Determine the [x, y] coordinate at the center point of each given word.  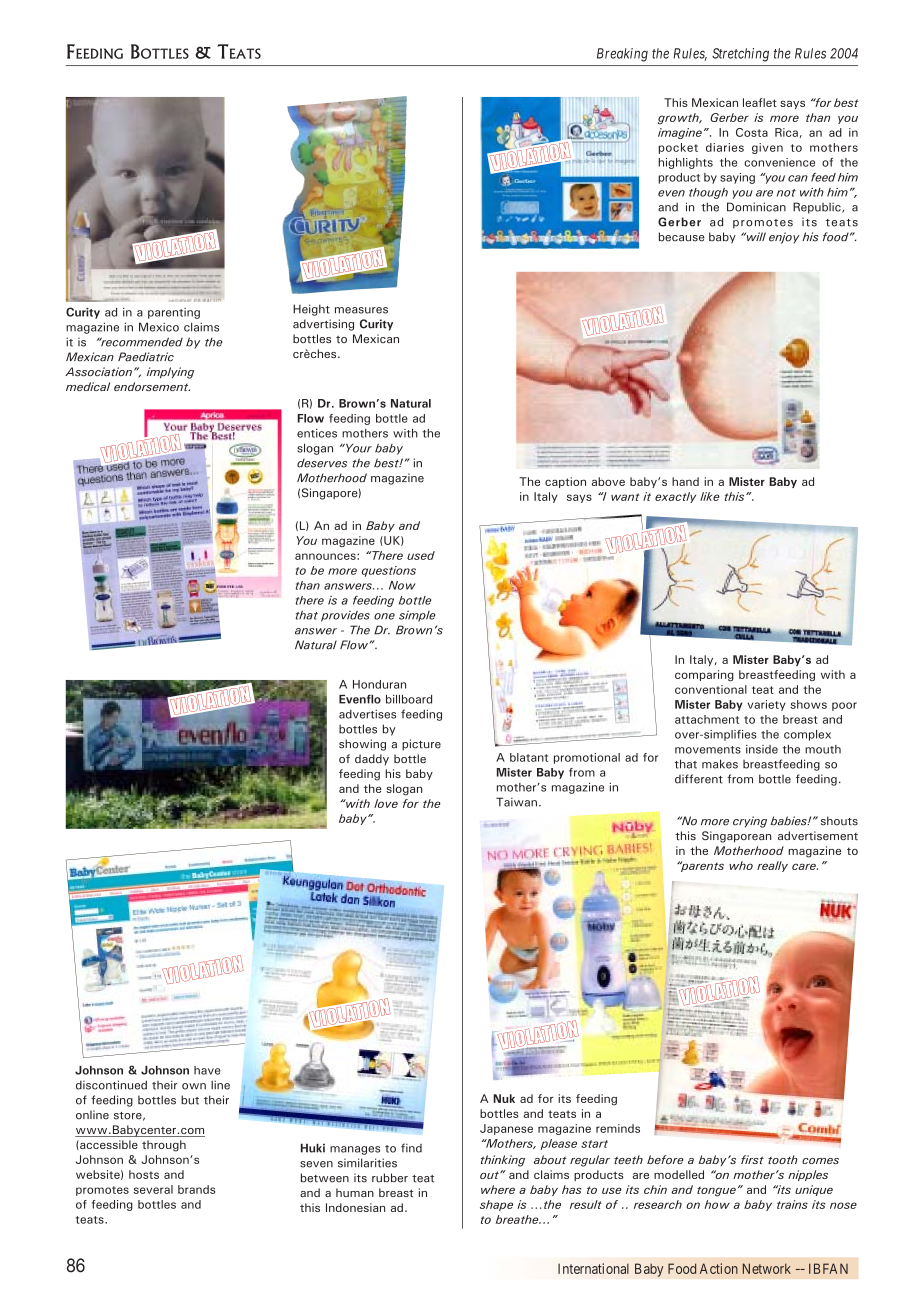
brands [196, 1189]
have [207, 1070]
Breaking [622, 55]
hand [685, 481]
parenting [174, 313]
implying [170, 373]
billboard [409, 699]
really [772, 866]
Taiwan [516, 802]
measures [361, 310]
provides [345, 616]
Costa [752, 132]
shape [496, 1205]
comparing [704, 675]
